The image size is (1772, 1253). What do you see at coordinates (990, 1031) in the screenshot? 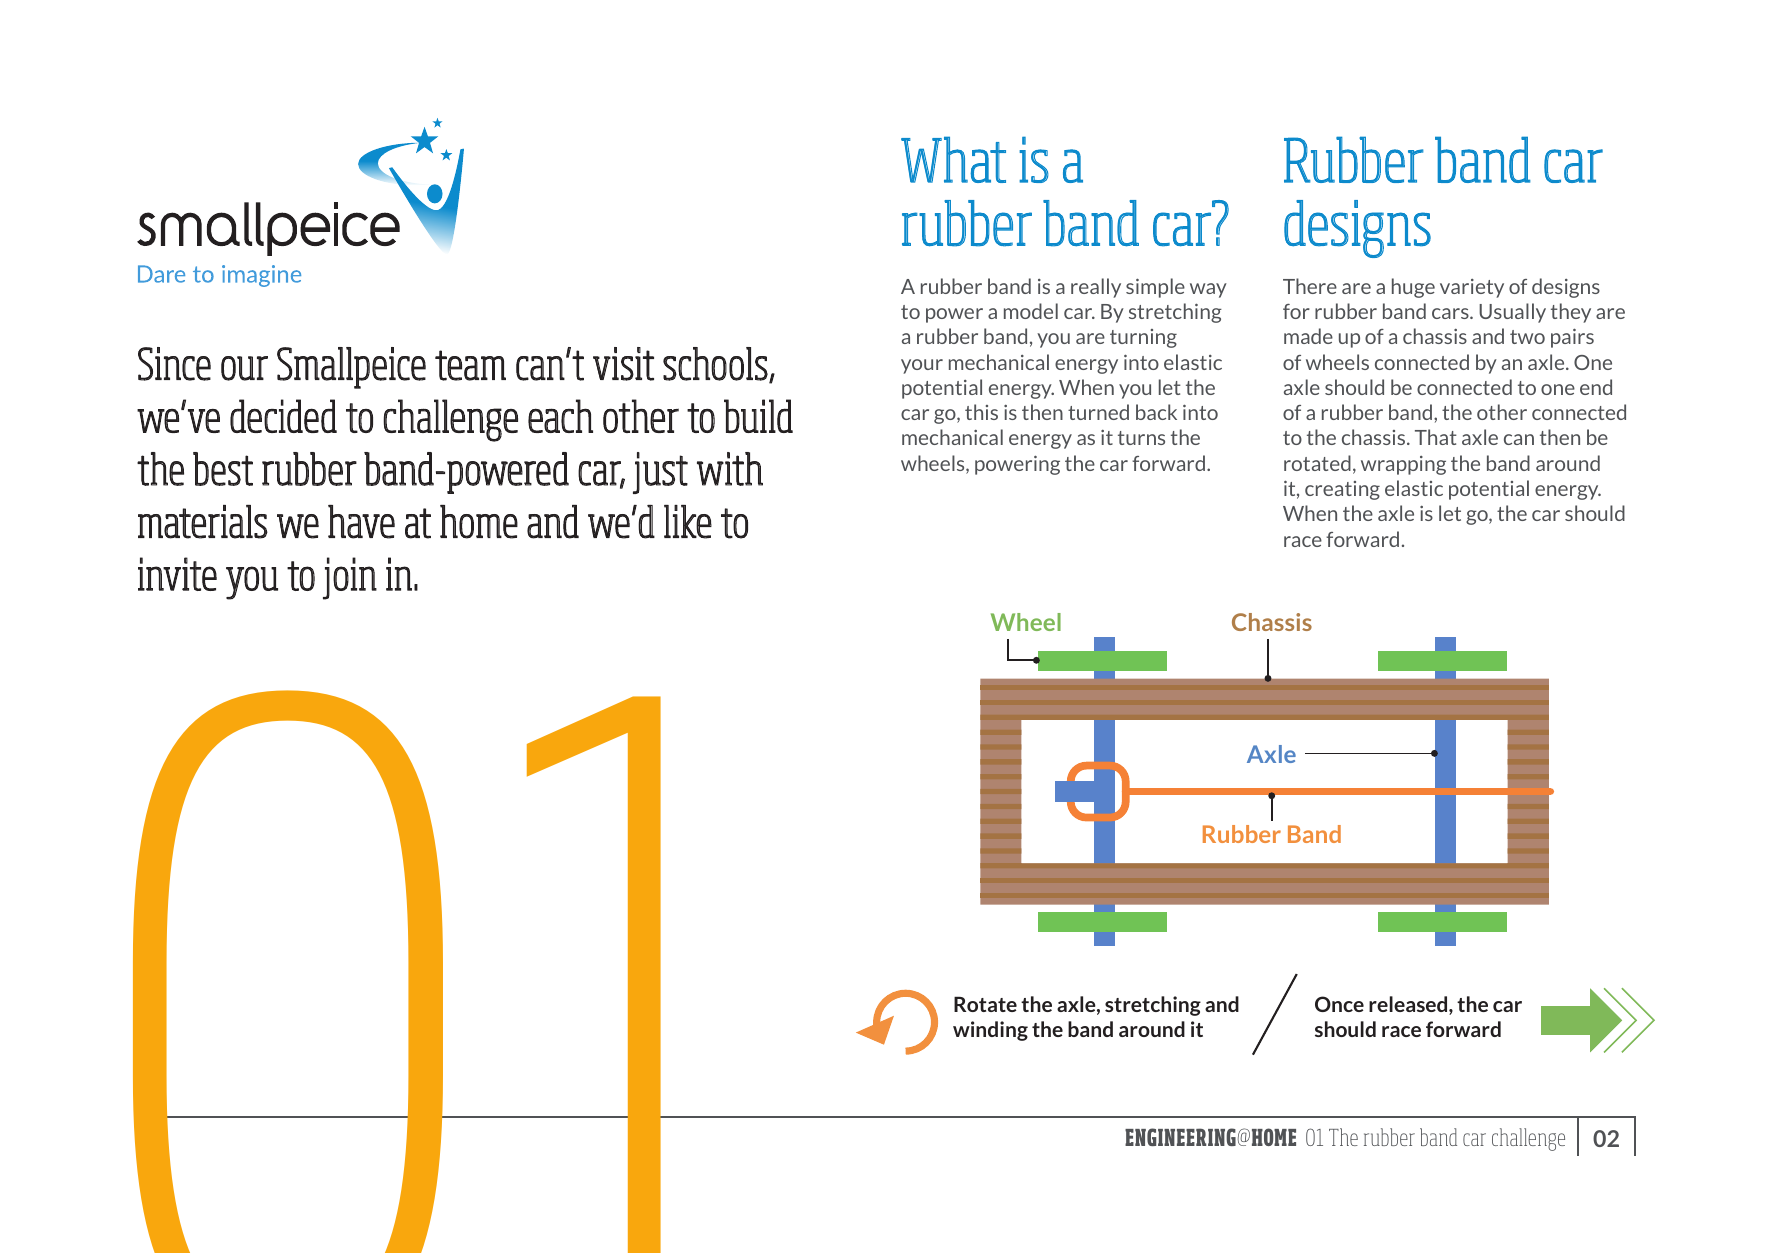
I see `winding` at bounding box center [990, 1031].
